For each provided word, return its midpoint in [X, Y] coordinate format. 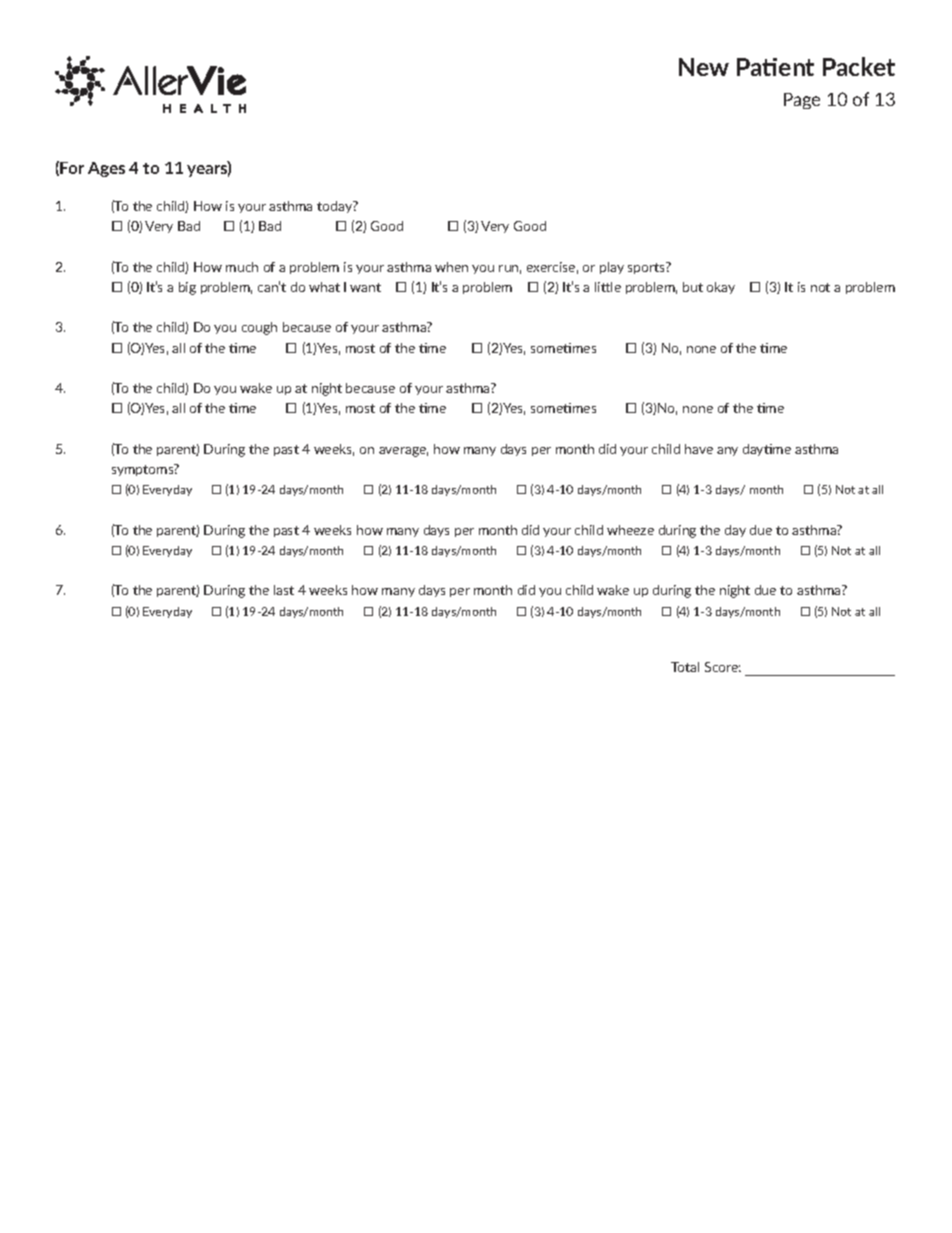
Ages [106, 169]
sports [647, 268]
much [242, 267]
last [284, 590]
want [365, 287]
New [704, 67]
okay [721, 288]
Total [685, 667]
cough [259, 328]
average [403, 452]
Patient [775, 67]
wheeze [630, 530]
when [451, 267]
